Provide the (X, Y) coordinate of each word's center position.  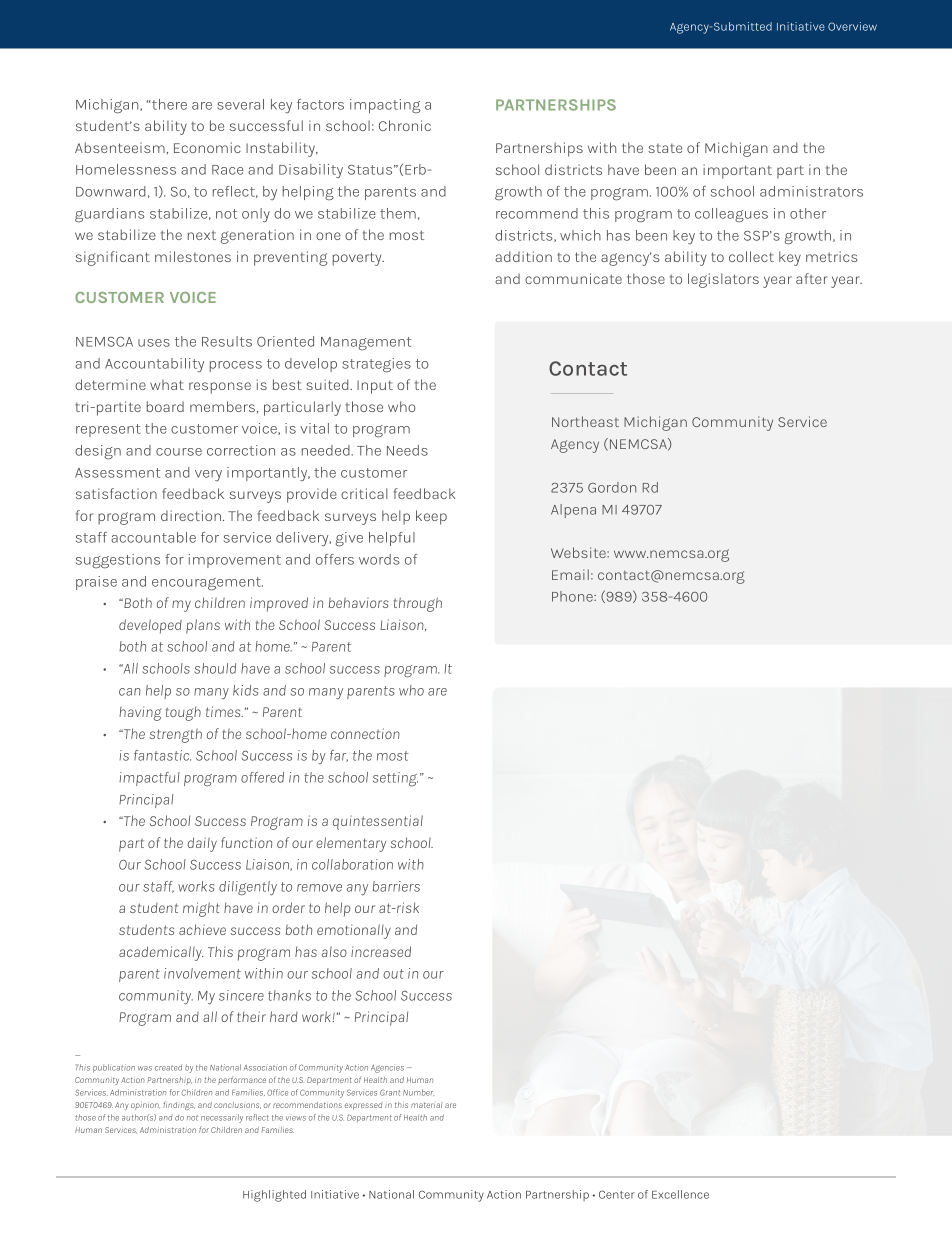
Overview (852, 26)
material (426, 1105)
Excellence (680, 1194)
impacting (385, 106)
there (168, 104)
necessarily (222, 1118)
